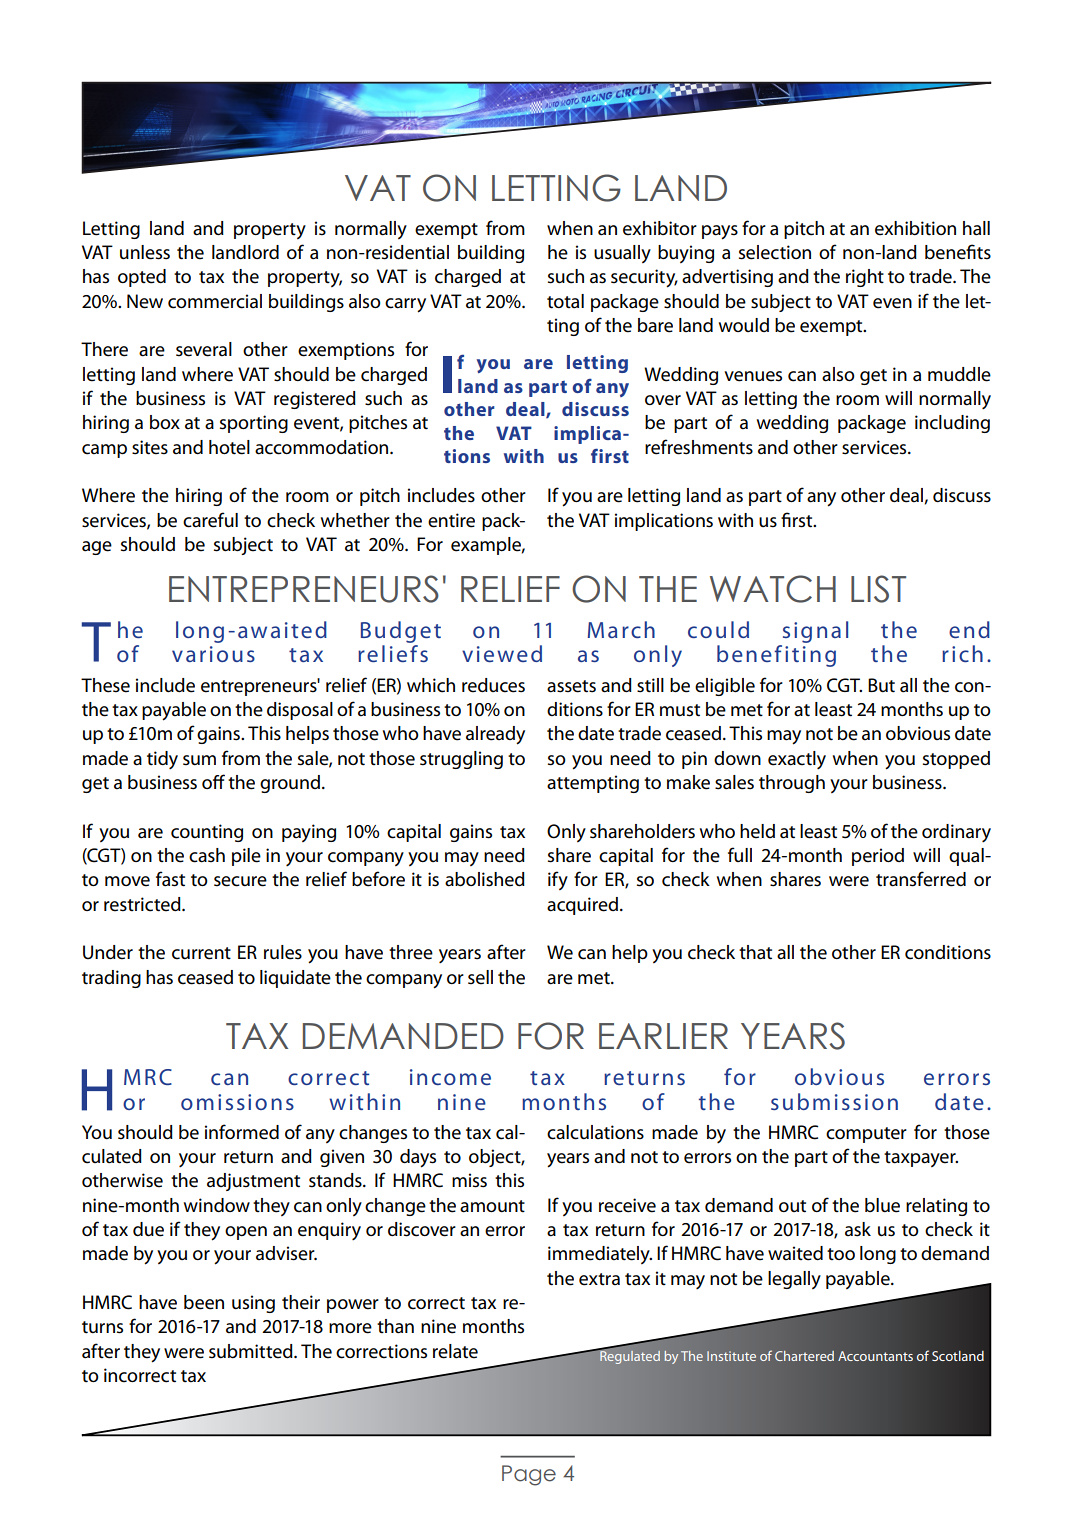 This page has height=1518, width=1073. What do you see at coordinates (252, 1351) in the page?
I see `submitted` at bounding box center [252, 1351].
